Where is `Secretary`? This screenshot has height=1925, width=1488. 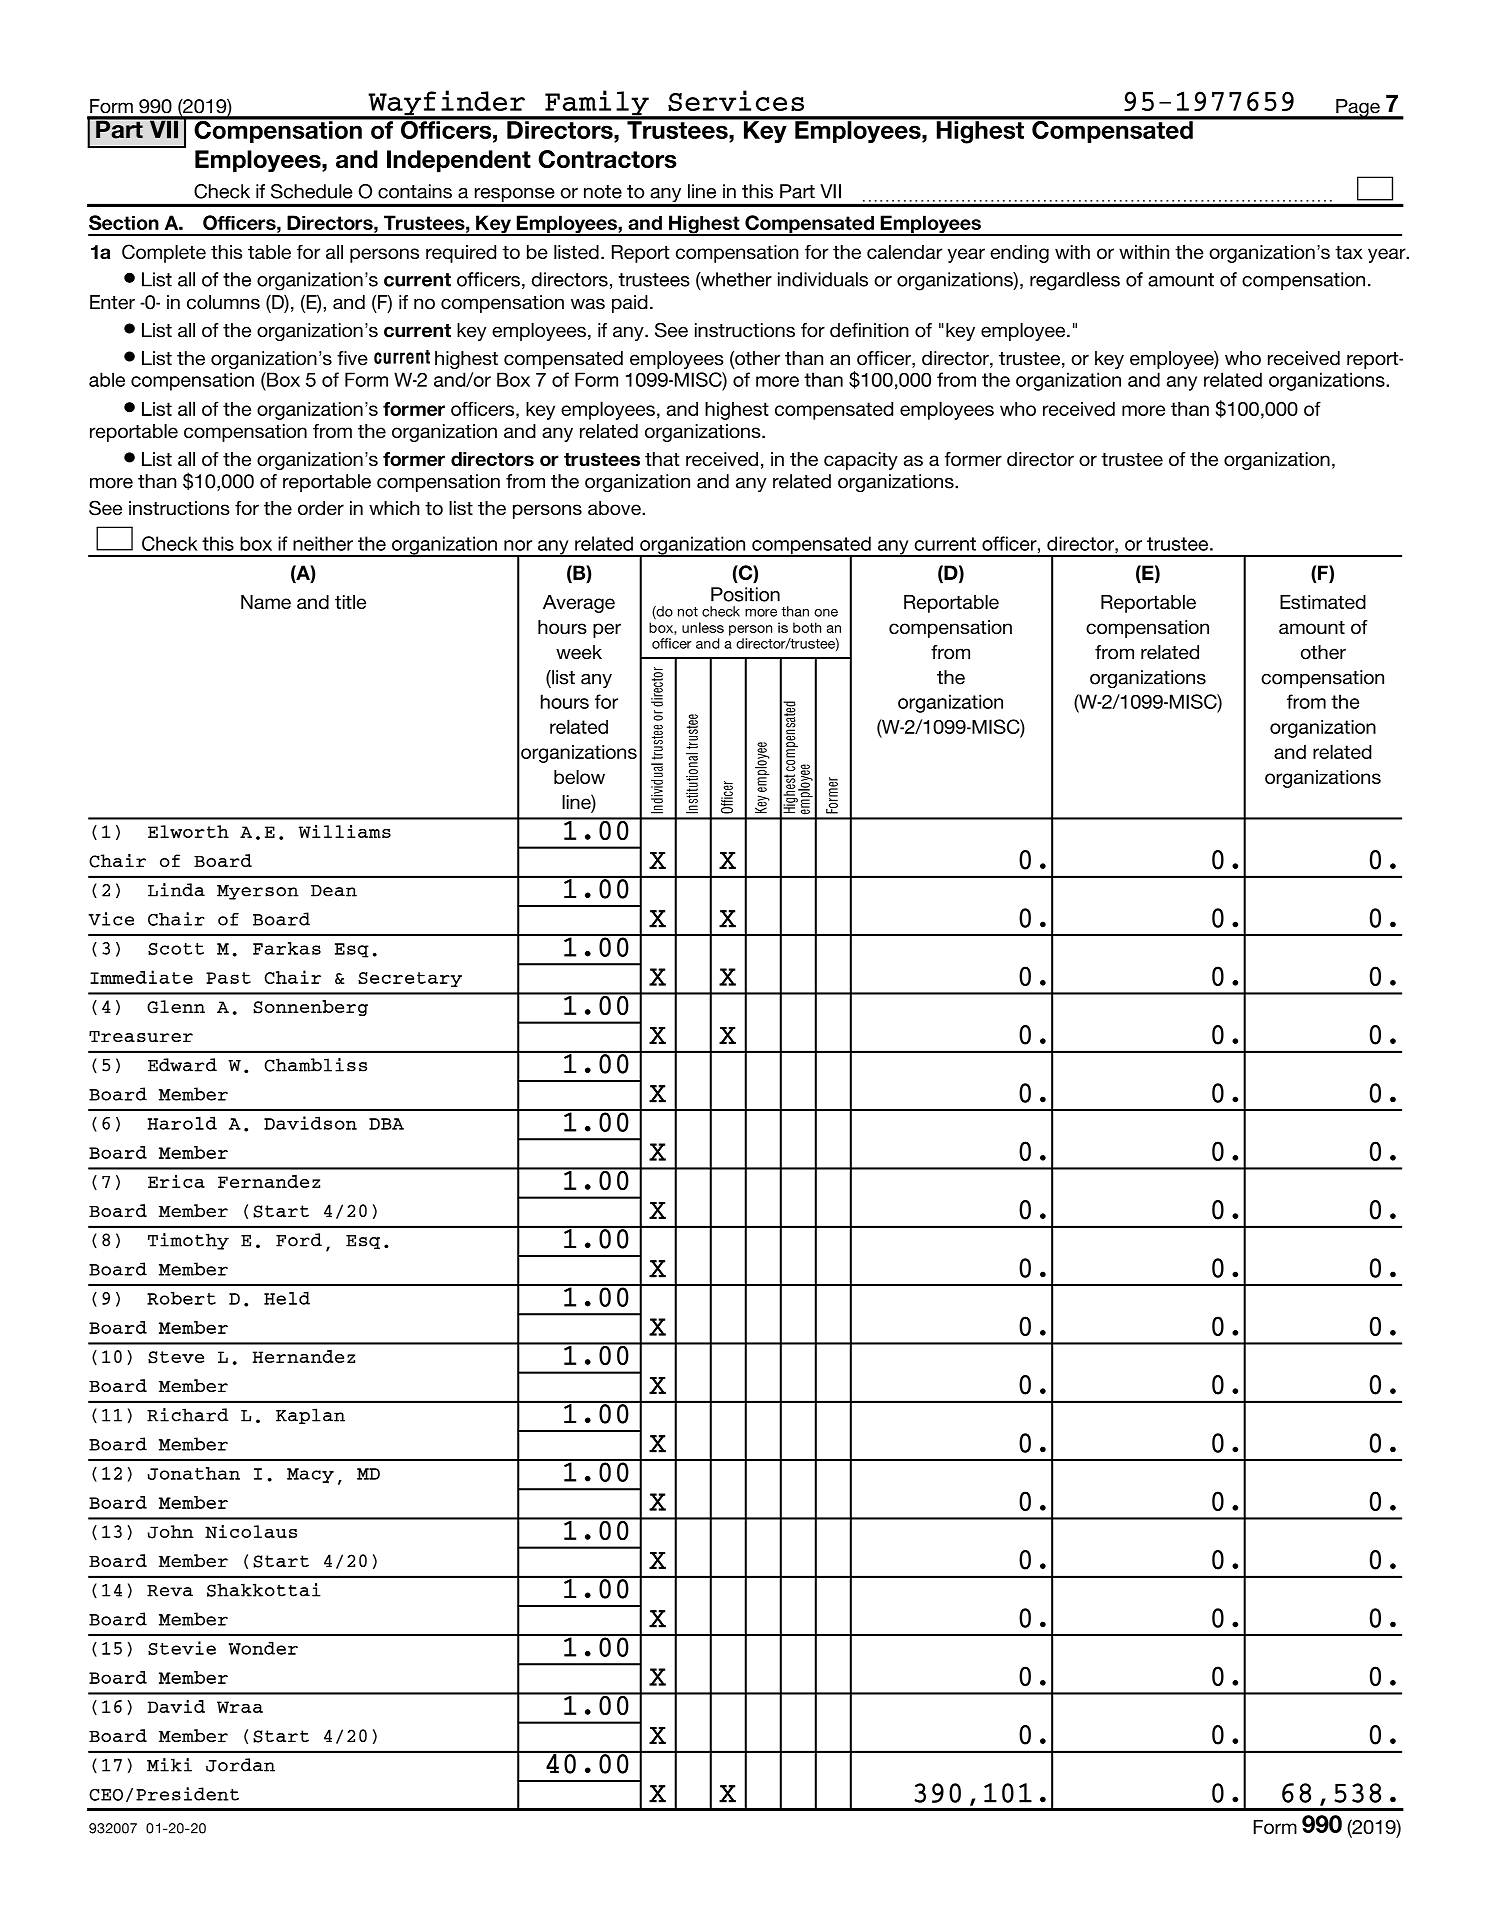
Secretary is located at coordinates (410, 979).
